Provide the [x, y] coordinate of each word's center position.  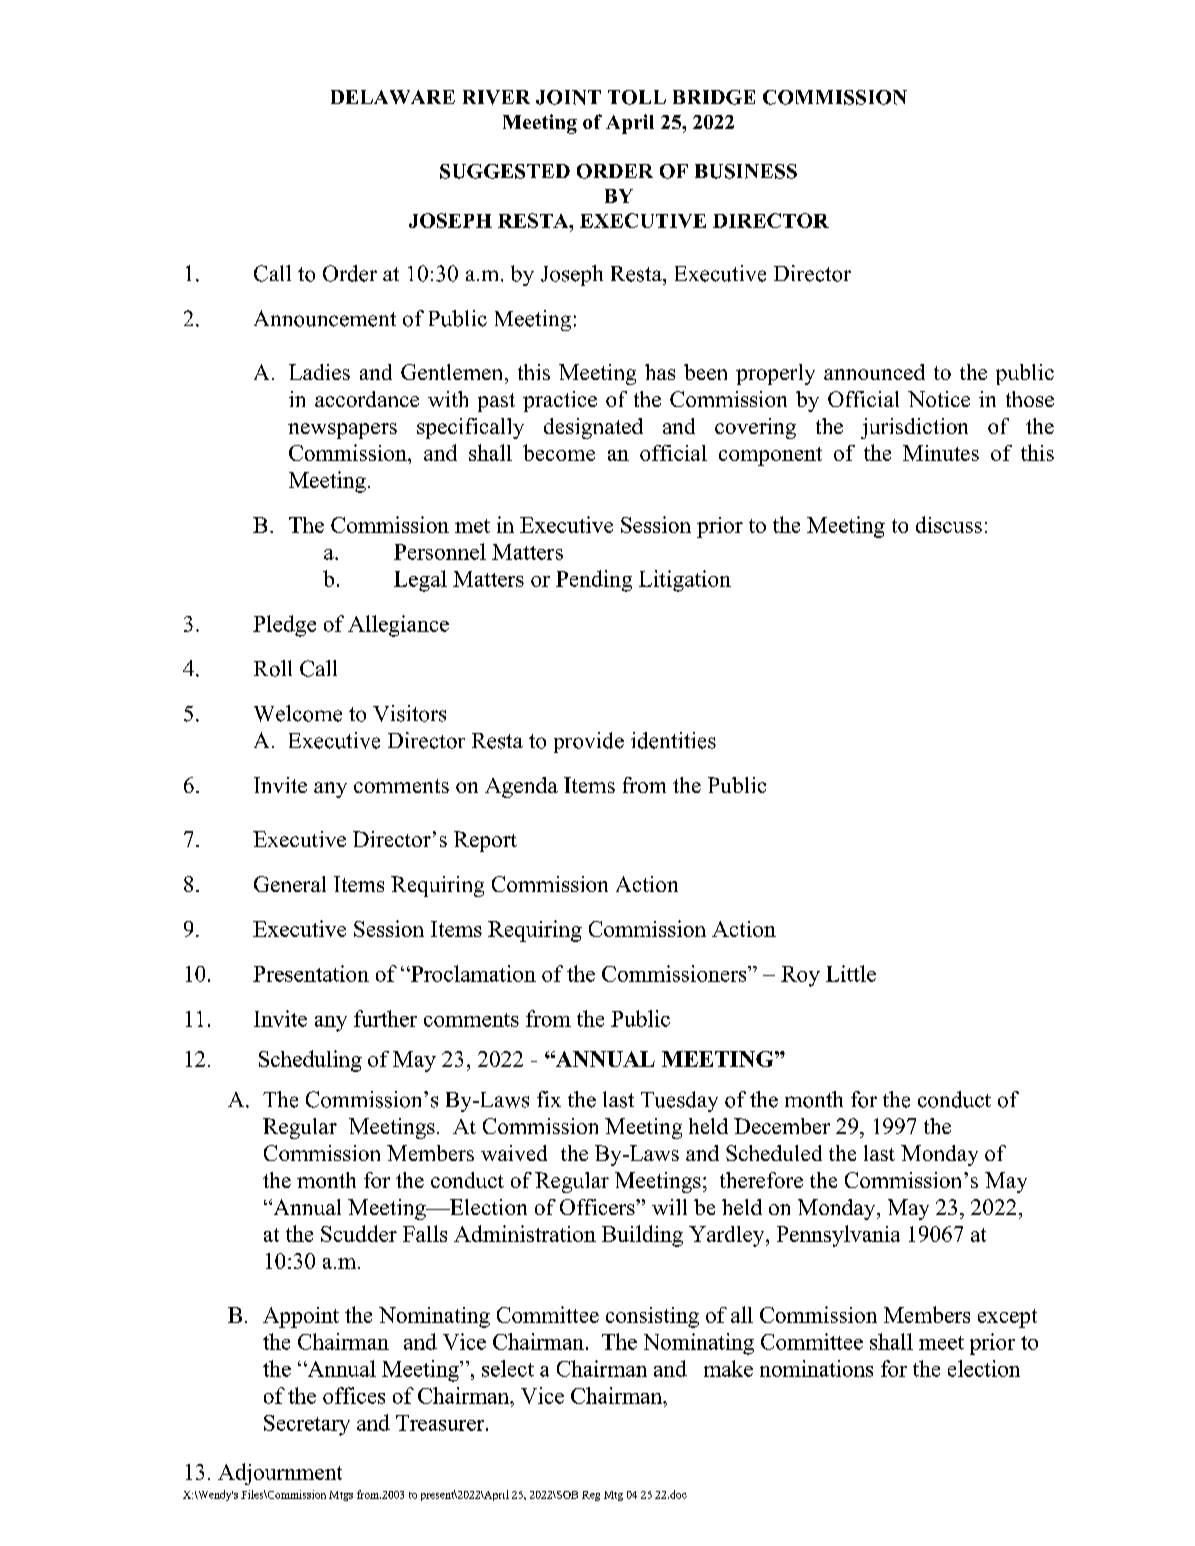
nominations [816, 1368]
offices [354, 1395]
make [728, 1368]
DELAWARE [393, 97]
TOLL [637, 97]
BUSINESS [746, 171]
